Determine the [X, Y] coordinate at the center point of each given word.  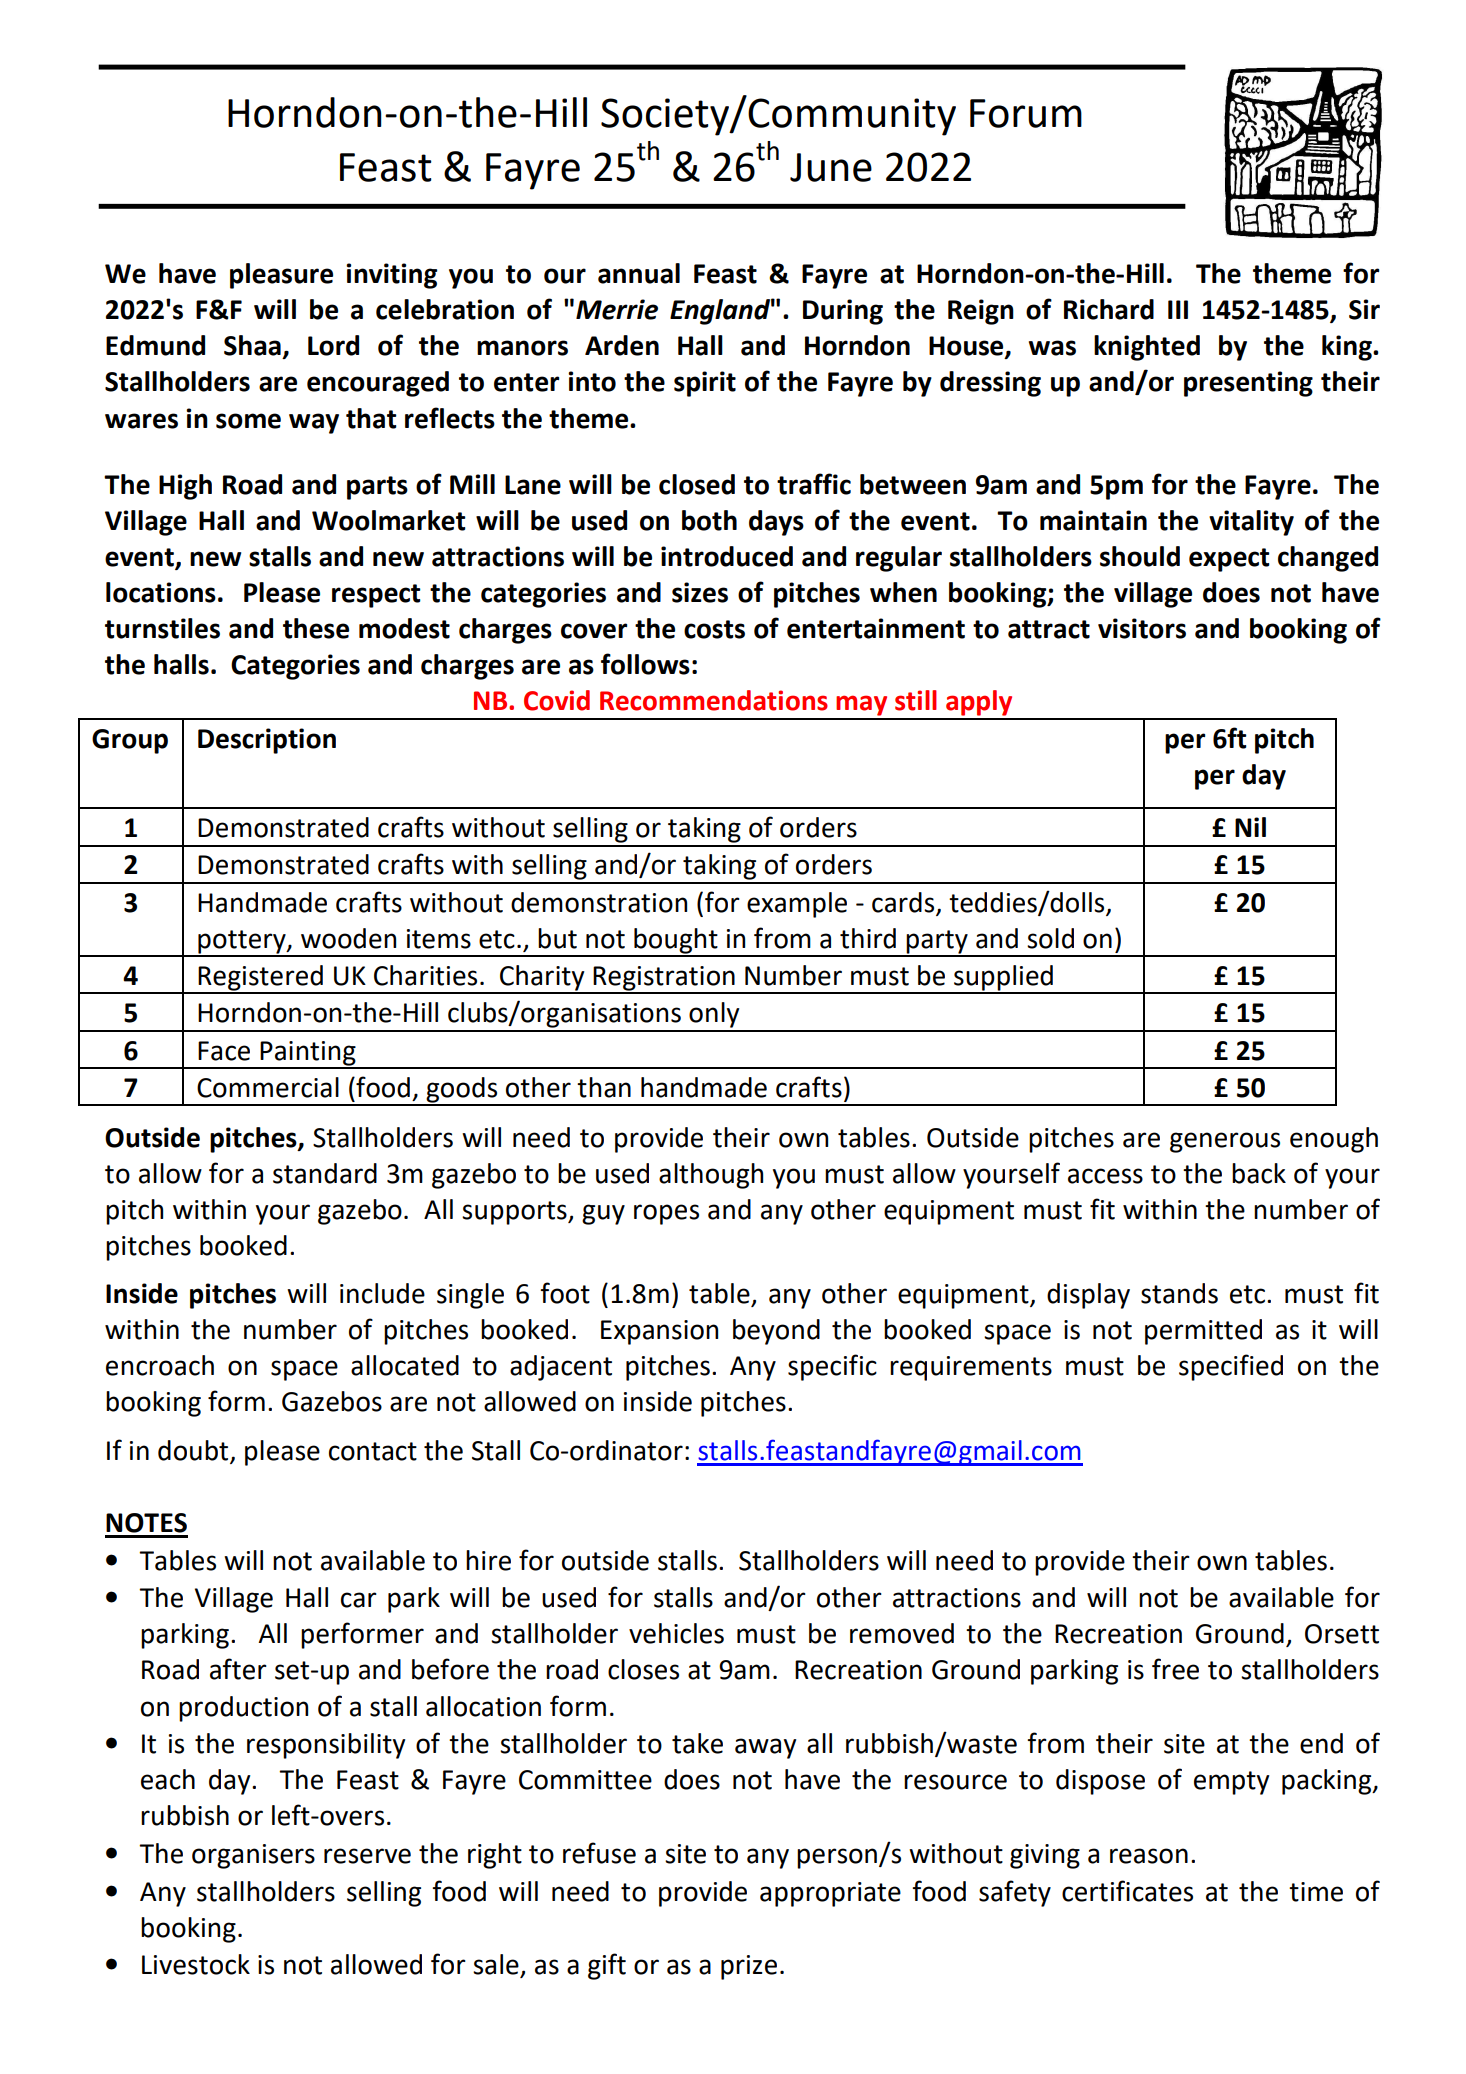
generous [1225, 1142]
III [1178, 309]
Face [224, 1051]
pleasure [281, 276]
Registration [664, 979]
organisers [253, 1856]
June [831, 167]
